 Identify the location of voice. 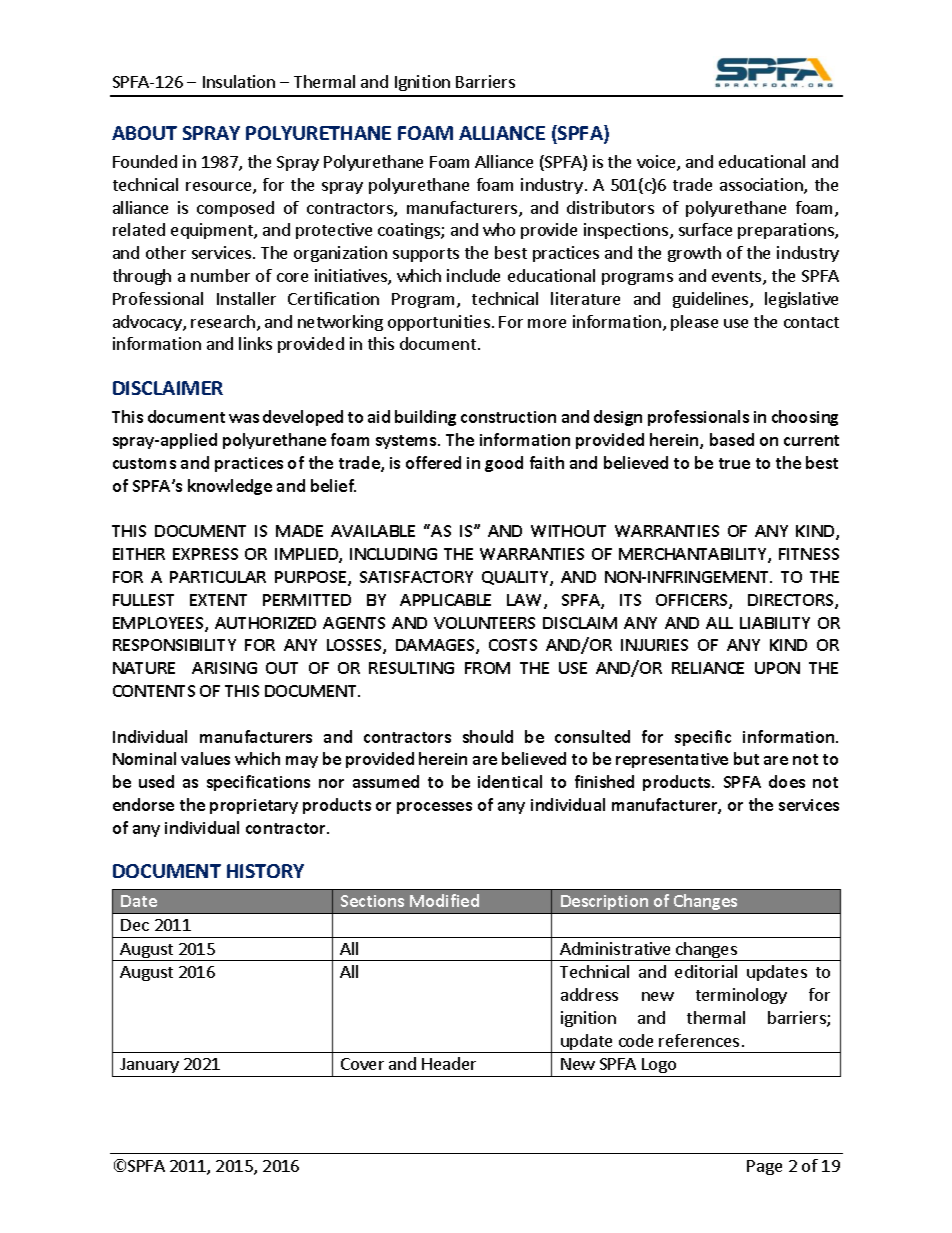
(657, 163).
